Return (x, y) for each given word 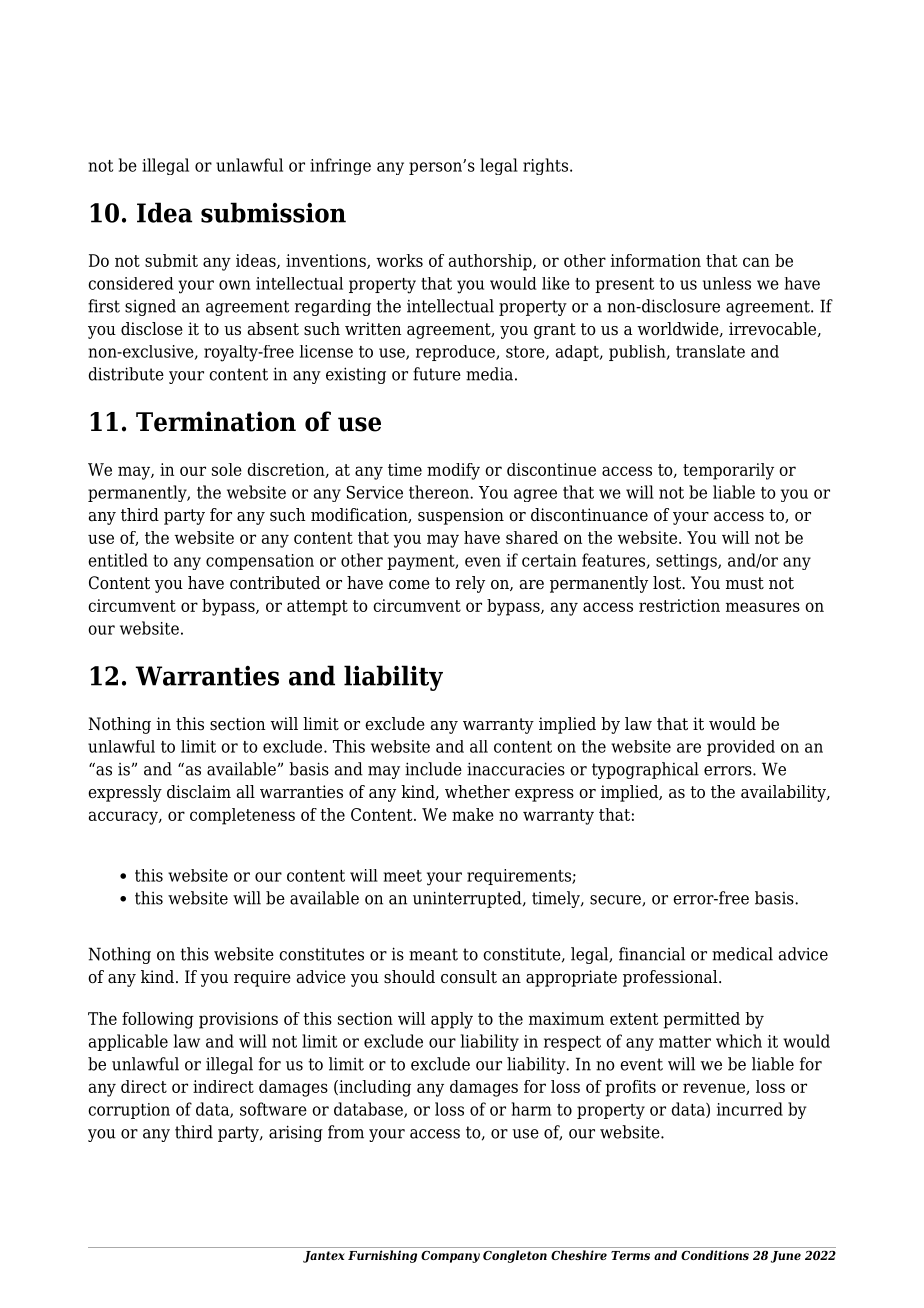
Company (450, 1257)
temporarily (728, 471)
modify (453, 471)
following (158, 1020)
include (433, 769)
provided (741, 748)
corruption (129, 1111)
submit (171, 260)
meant (433, 954)
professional (671, 978)
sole (227, 469)
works (399, 260)
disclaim (199, 792)
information (656, 260)
